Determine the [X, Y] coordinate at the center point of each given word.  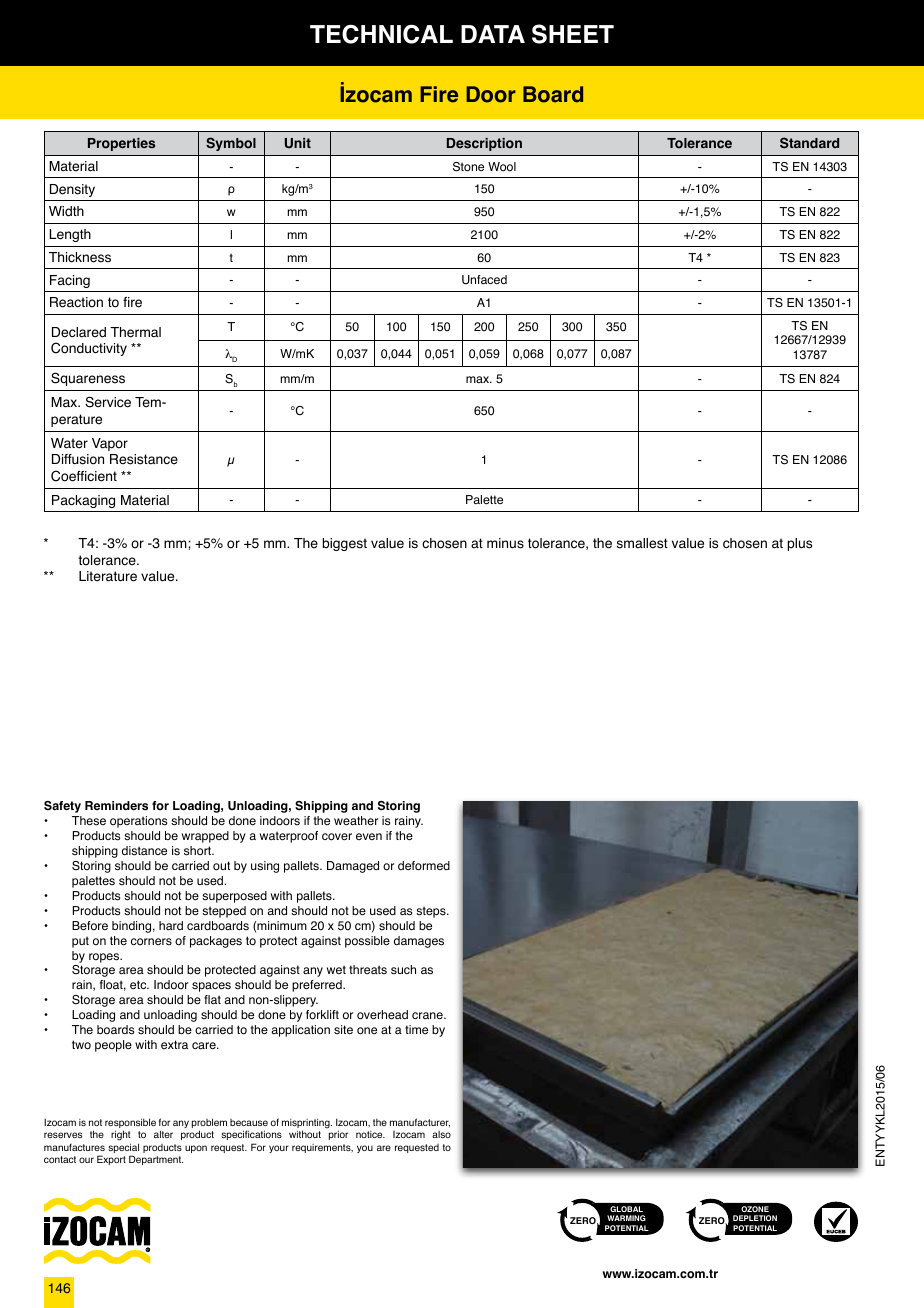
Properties [121, 144]
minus [505, 543]
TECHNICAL [381, 34]
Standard [809, 142]
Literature [108, 576]
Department [156, 1160]
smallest [642, 543]
